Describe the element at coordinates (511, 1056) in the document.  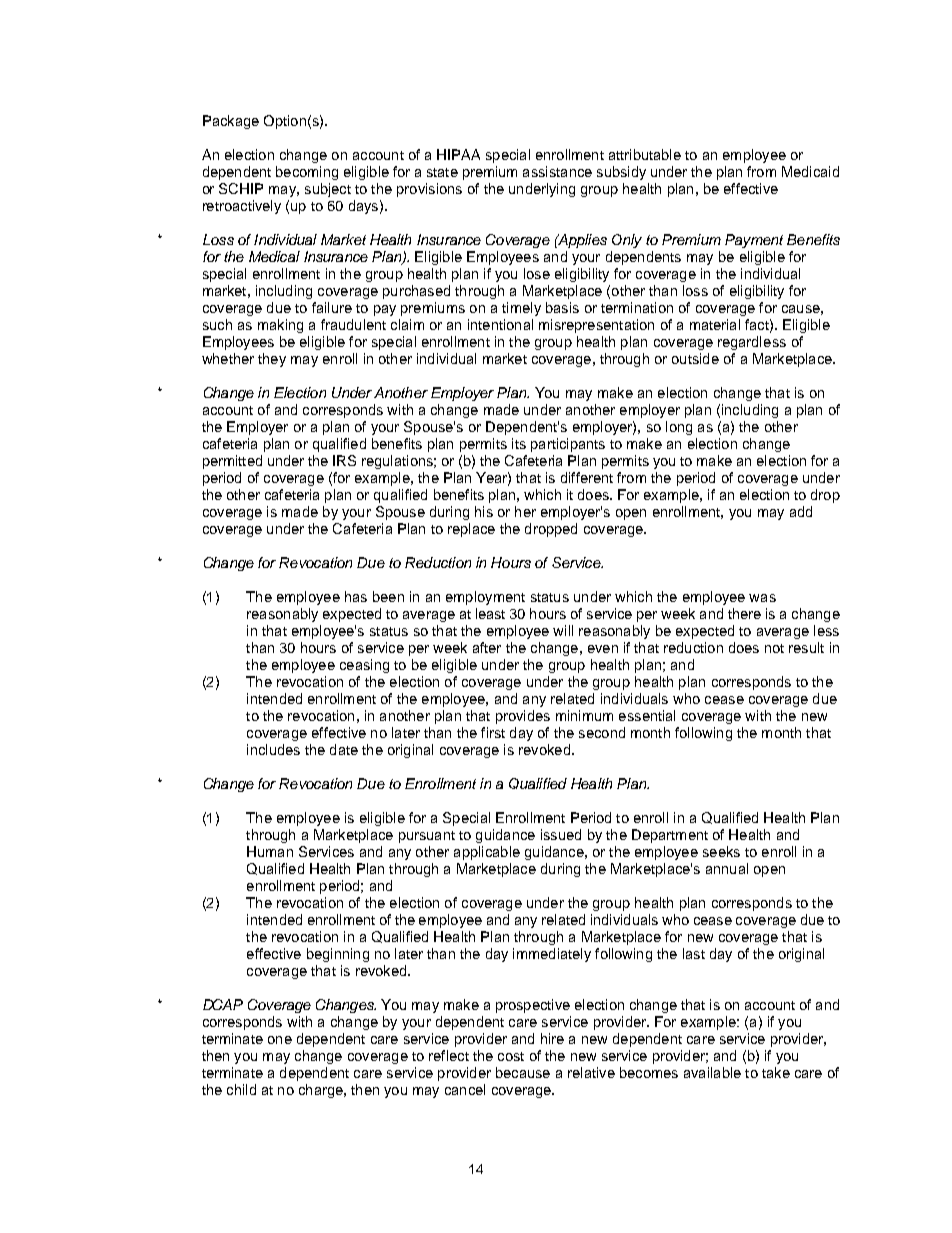
I see `cost` at that location.
